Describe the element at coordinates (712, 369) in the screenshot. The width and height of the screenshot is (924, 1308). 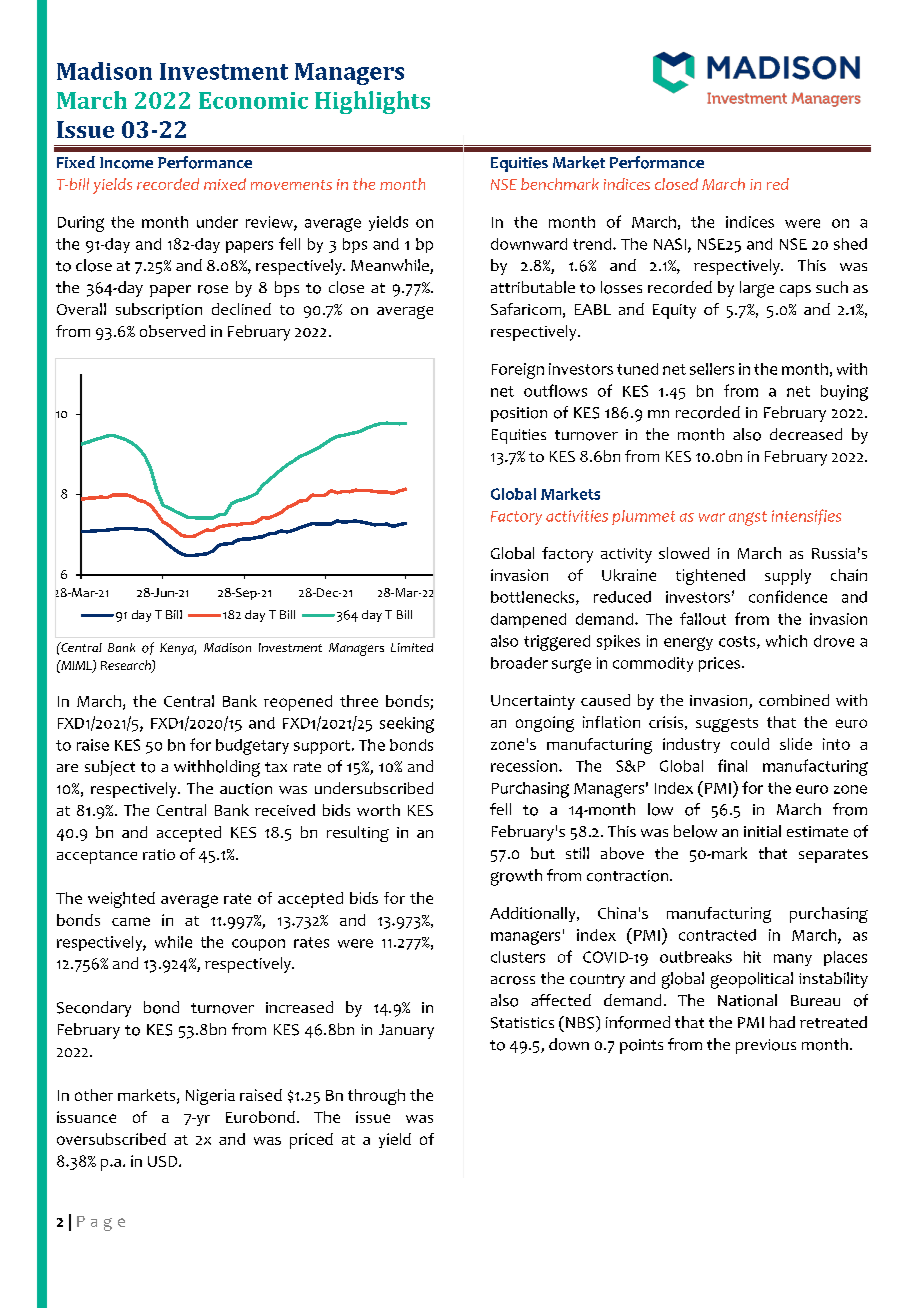
I see `sellers` at that location.
